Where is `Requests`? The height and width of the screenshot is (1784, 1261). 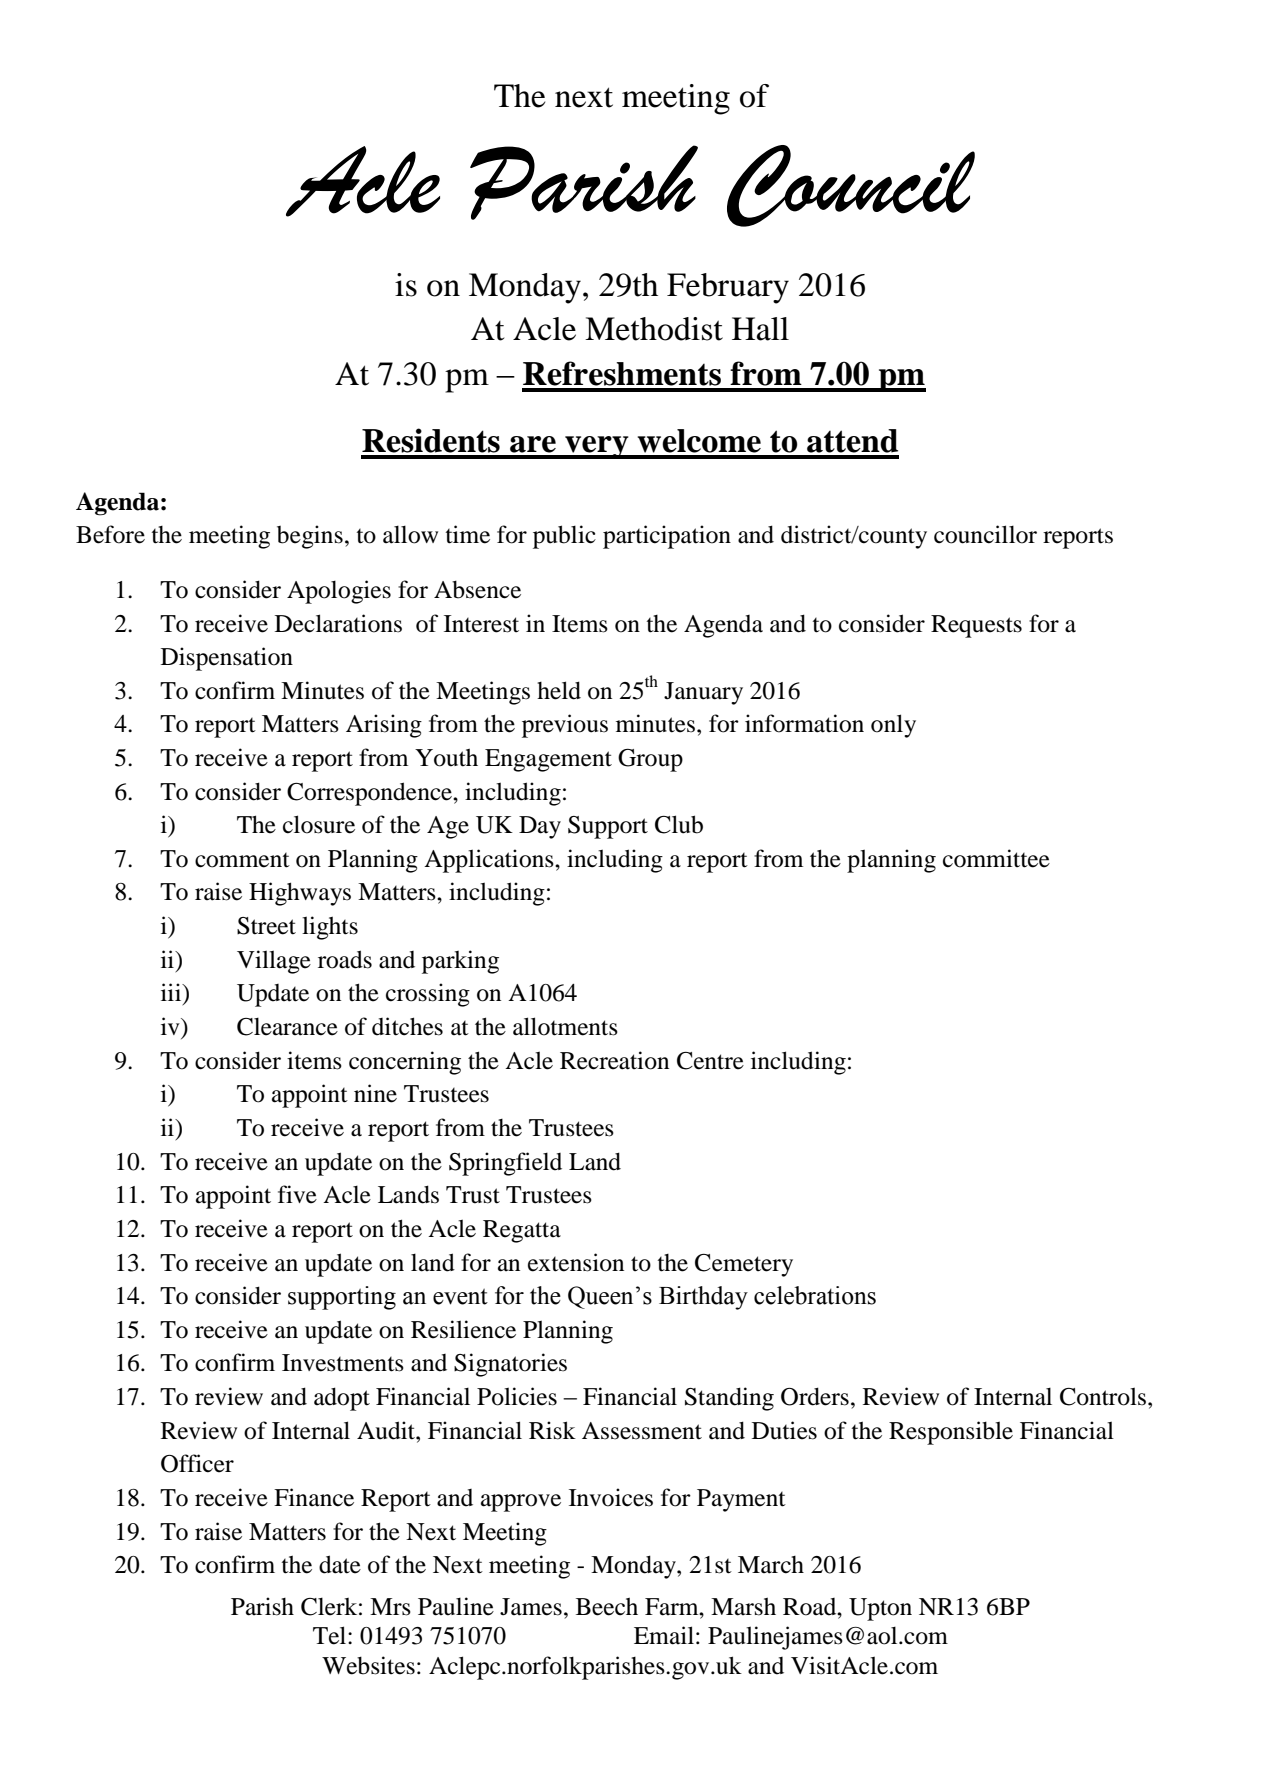 Requests is located at coordinates (976, 626).
